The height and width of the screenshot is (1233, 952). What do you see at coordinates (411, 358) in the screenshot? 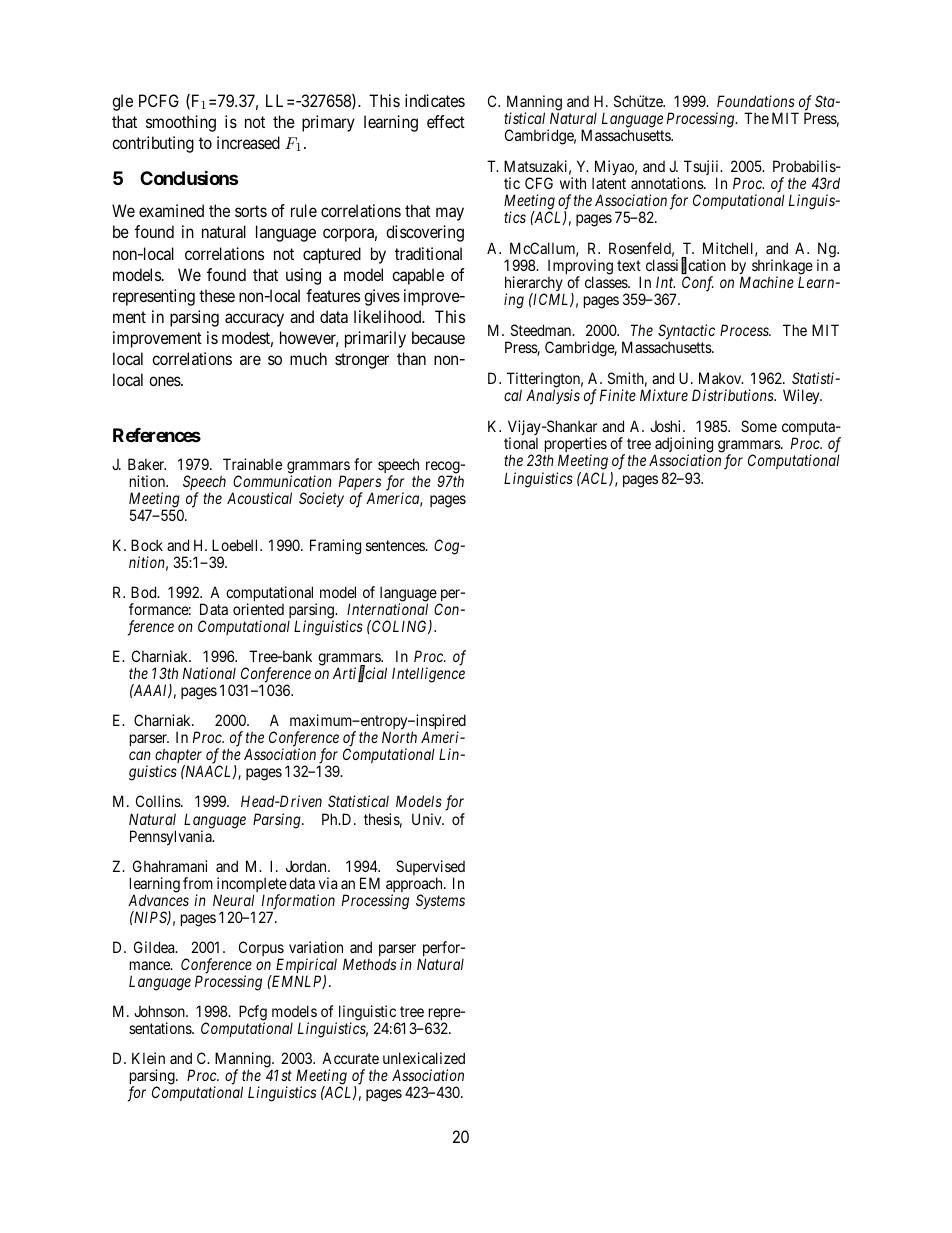
I see `than` at bounding box center [411, 358].
